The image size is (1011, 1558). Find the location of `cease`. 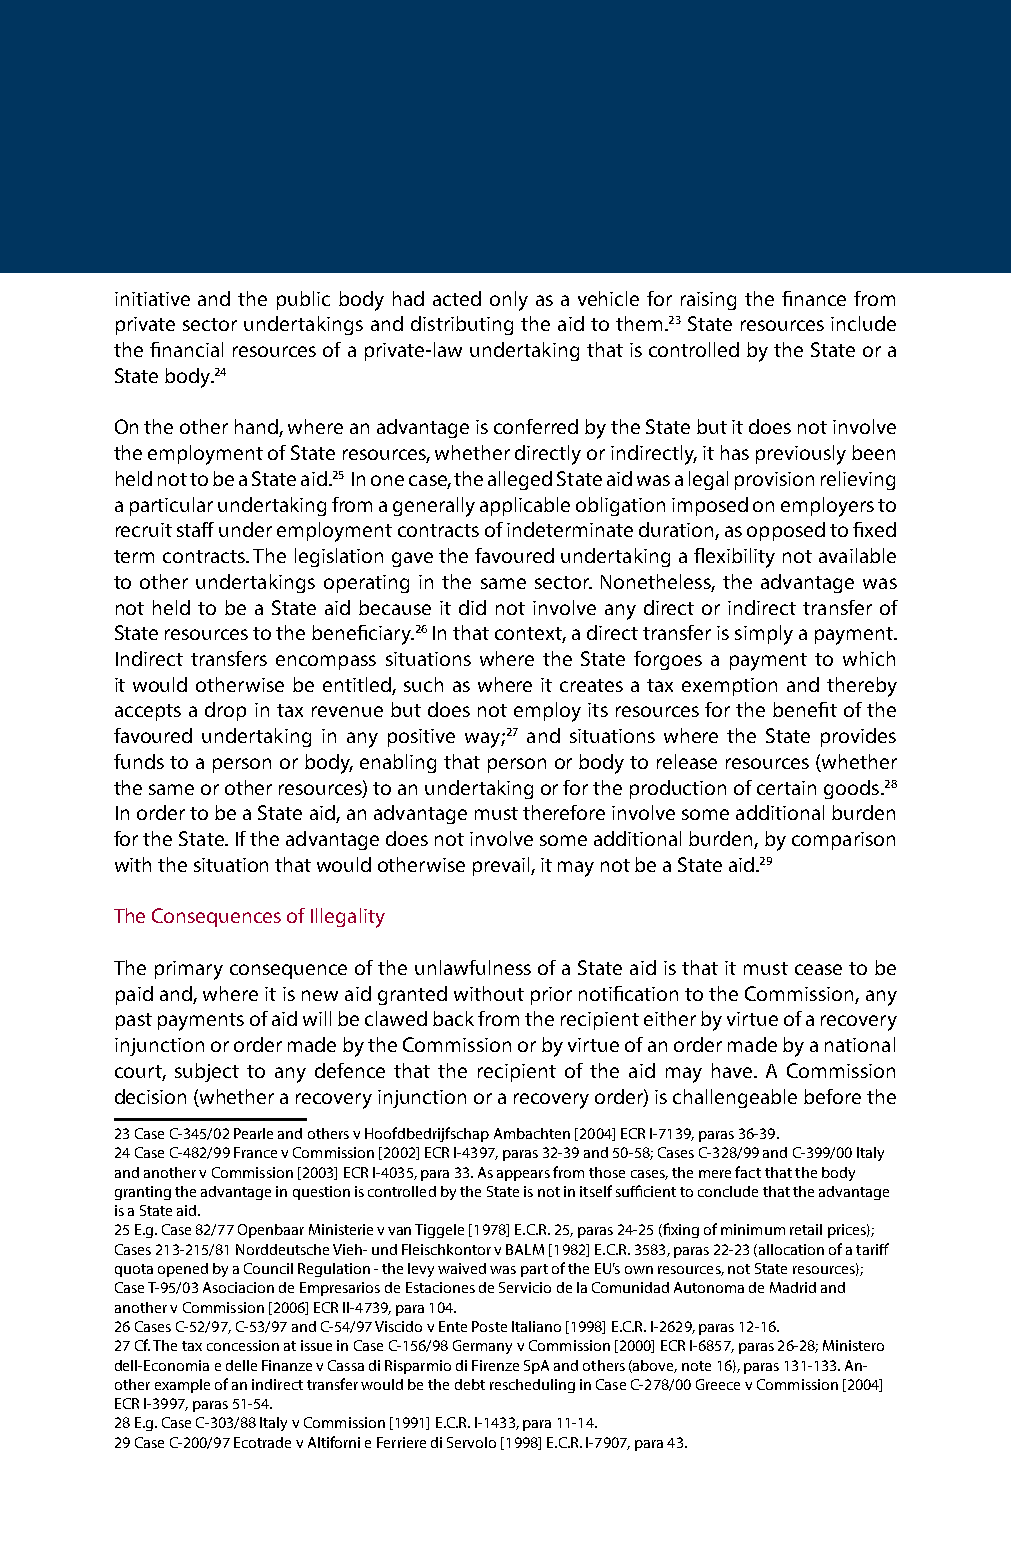

cease is located at coordinates (818, 969).
